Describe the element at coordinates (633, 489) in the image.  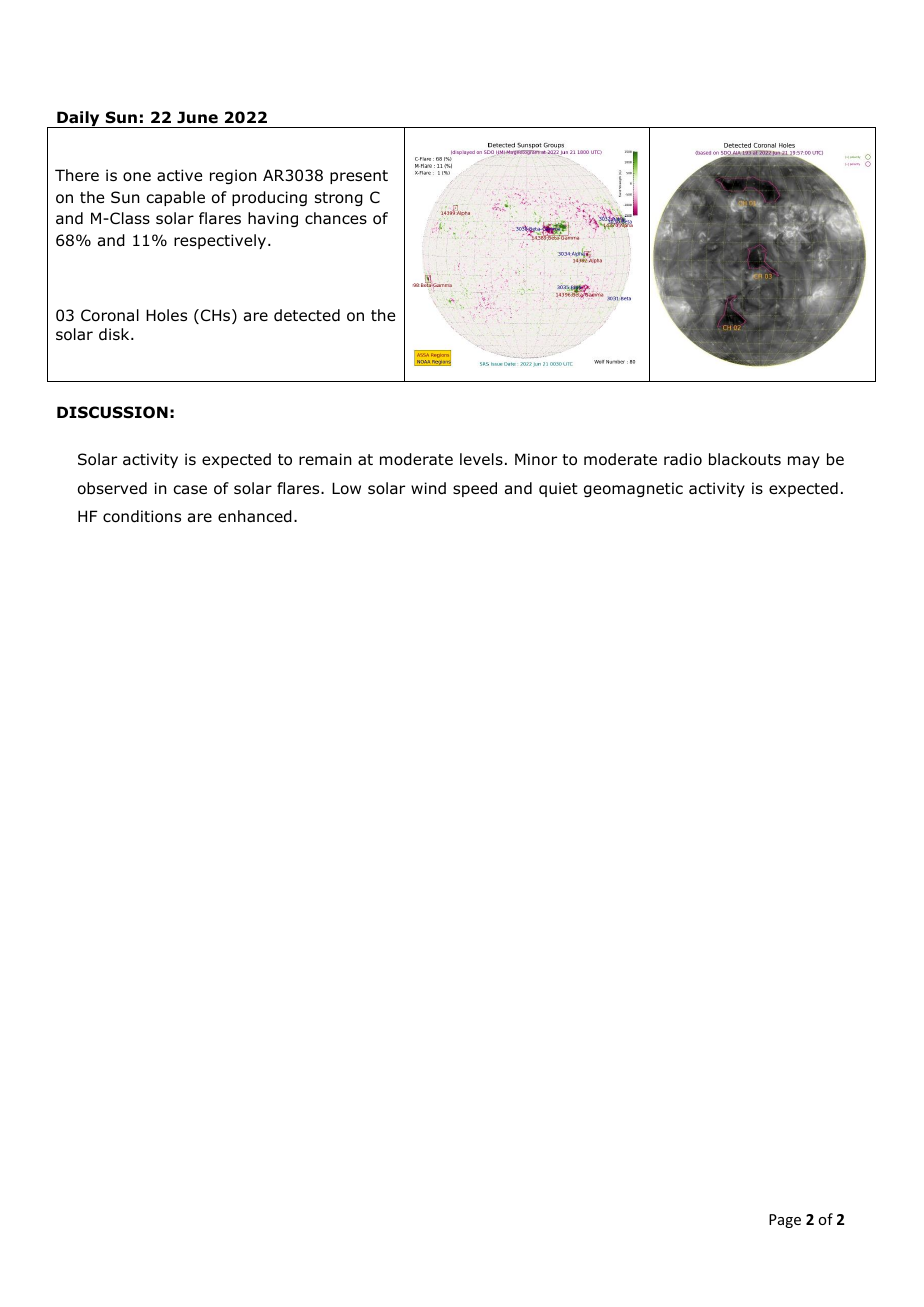
I see `geomagnetic` at that location.
